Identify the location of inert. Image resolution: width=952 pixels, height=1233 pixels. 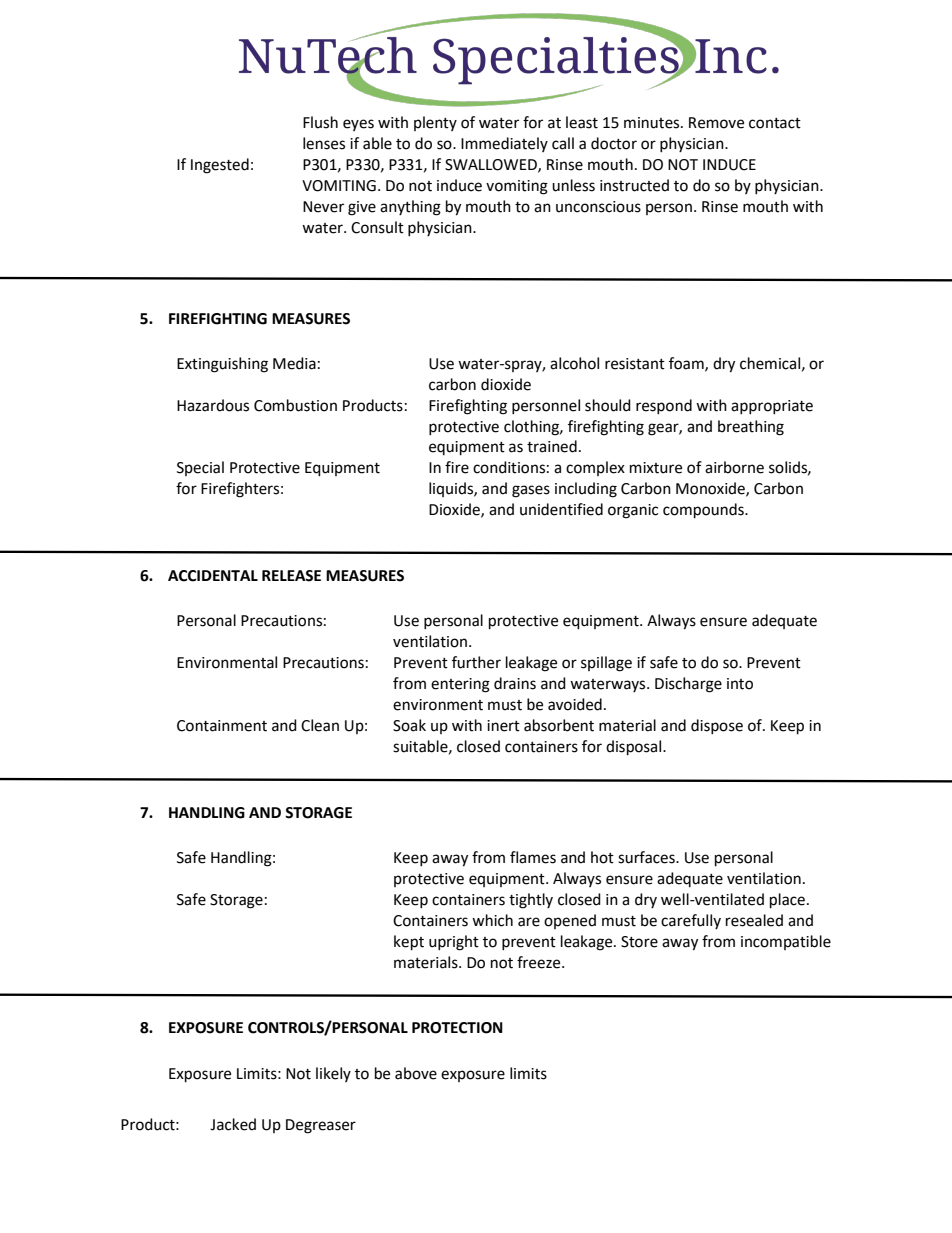
(503, 726).
